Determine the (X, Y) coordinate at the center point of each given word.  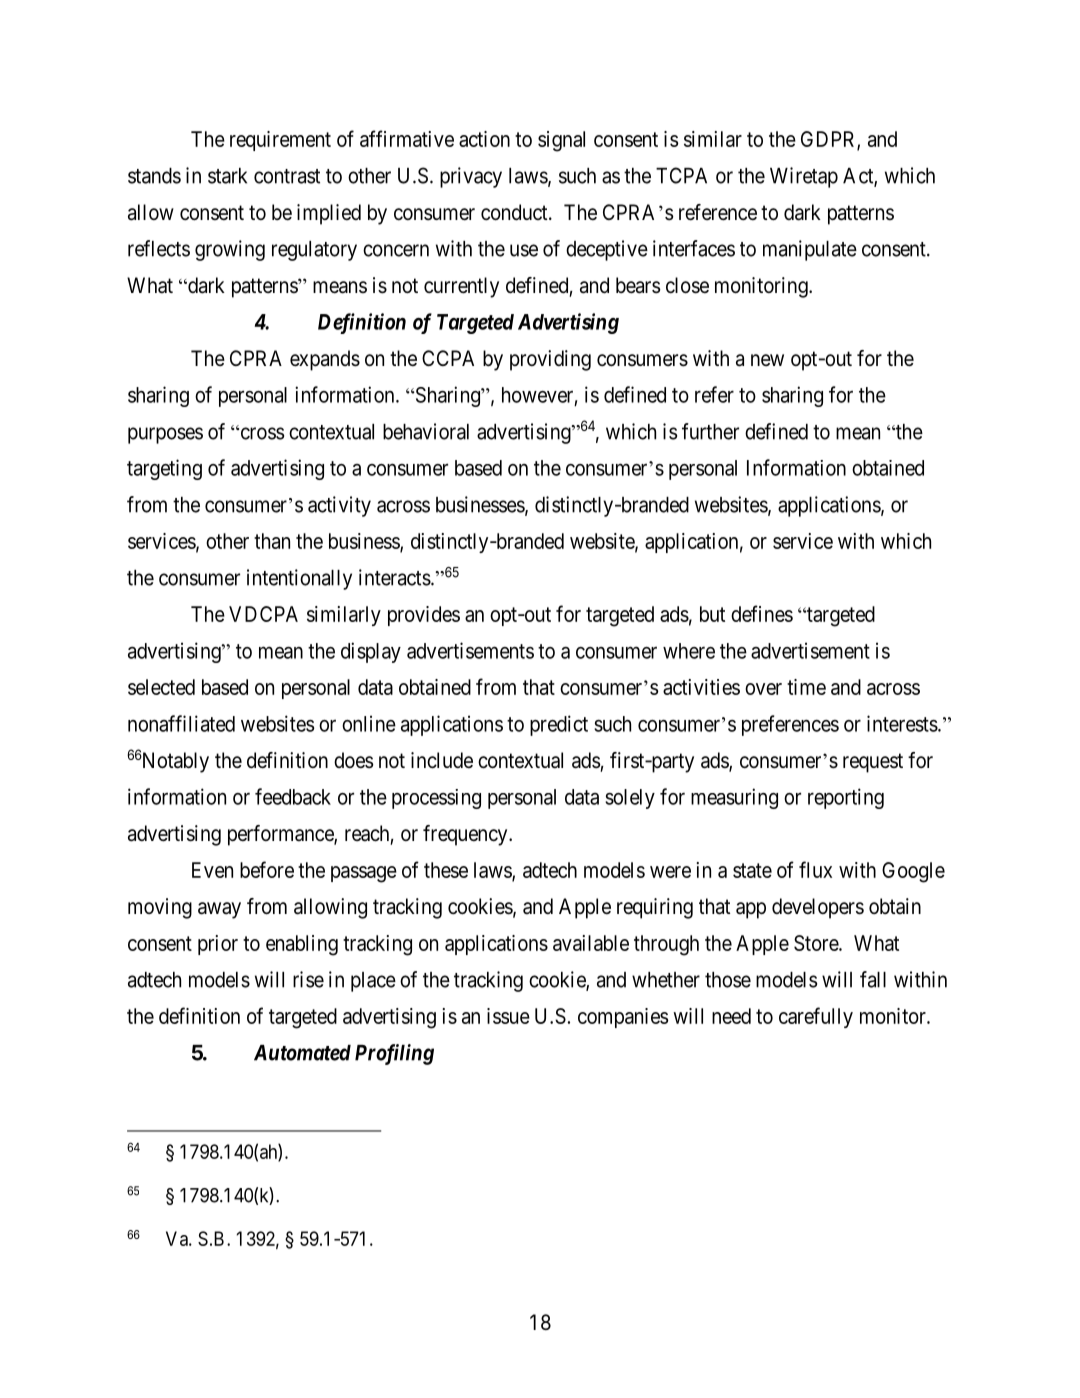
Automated (302, 1053)
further (710, 431)
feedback (293, 796)
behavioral (426, 431)
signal (561, 141)
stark (227, 176)
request (873, 763)
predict (559, 725)
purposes (165, 435)
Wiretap (804, 177)
